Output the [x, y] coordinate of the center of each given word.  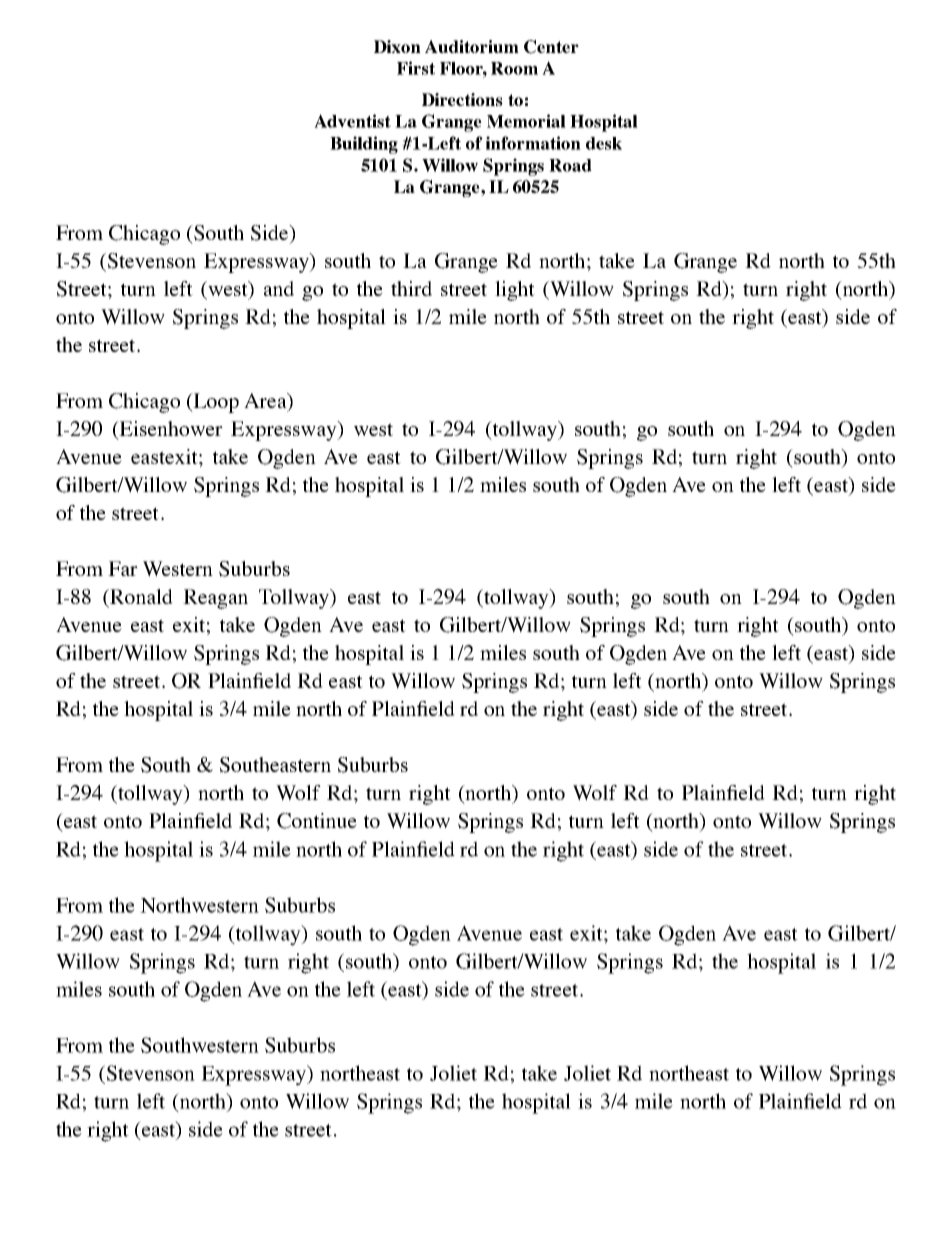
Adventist [352, 121]
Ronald [140, 598]
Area [266, 402]
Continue [317, 821]
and [279, 288]
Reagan [215, 599]
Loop [215, 403]
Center [551, 47]
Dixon [397, 46]
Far [123, 568]
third [411, 288]
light [515, 291]
